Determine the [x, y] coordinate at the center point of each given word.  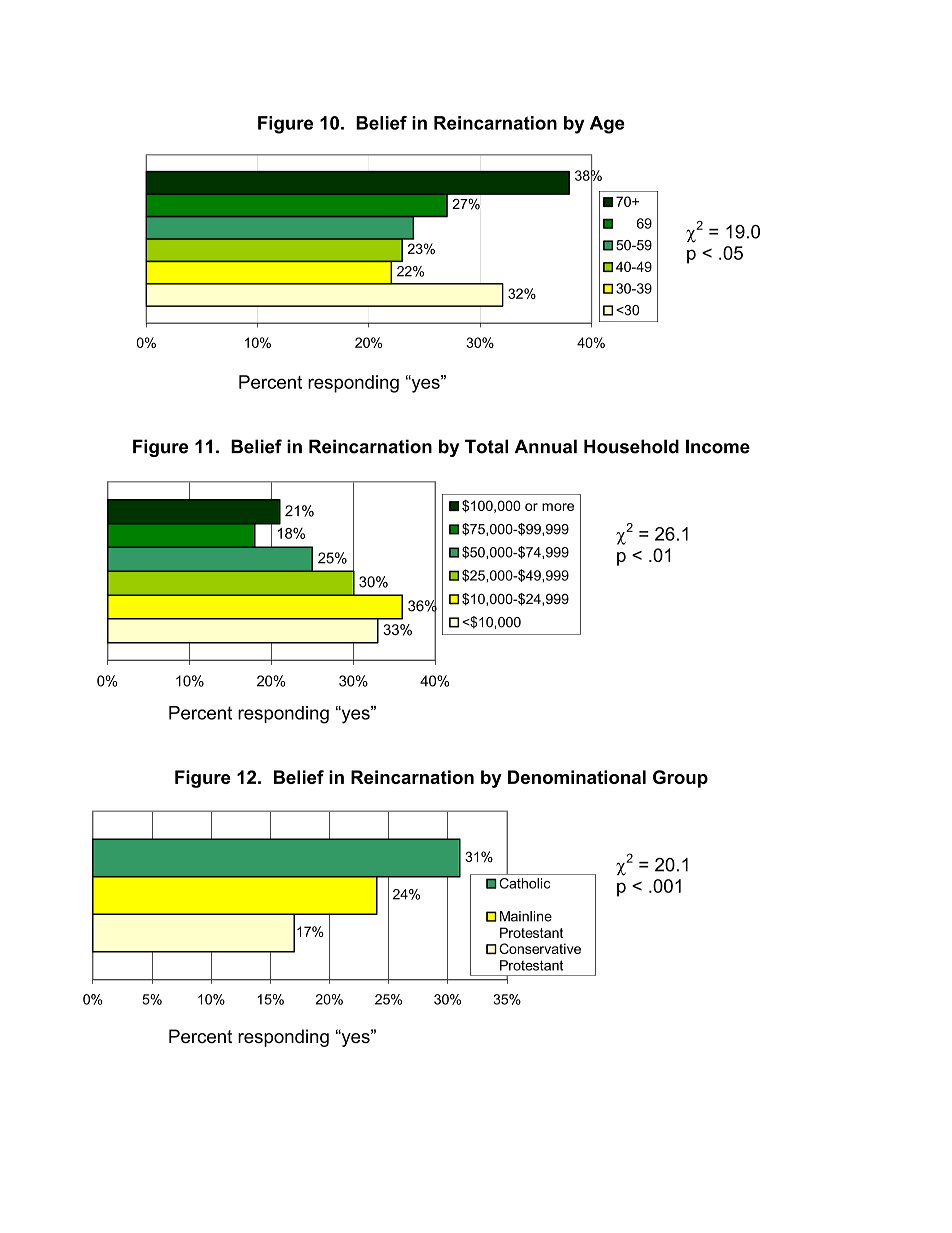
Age [607, 125]
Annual [546, 446]
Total [486, 446]
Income [718, 446]
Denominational [577, 777]
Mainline [526, 916]
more [558, 507]
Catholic [524, 883]
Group [680, 779]
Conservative [540, 948]
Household [631, 446]
